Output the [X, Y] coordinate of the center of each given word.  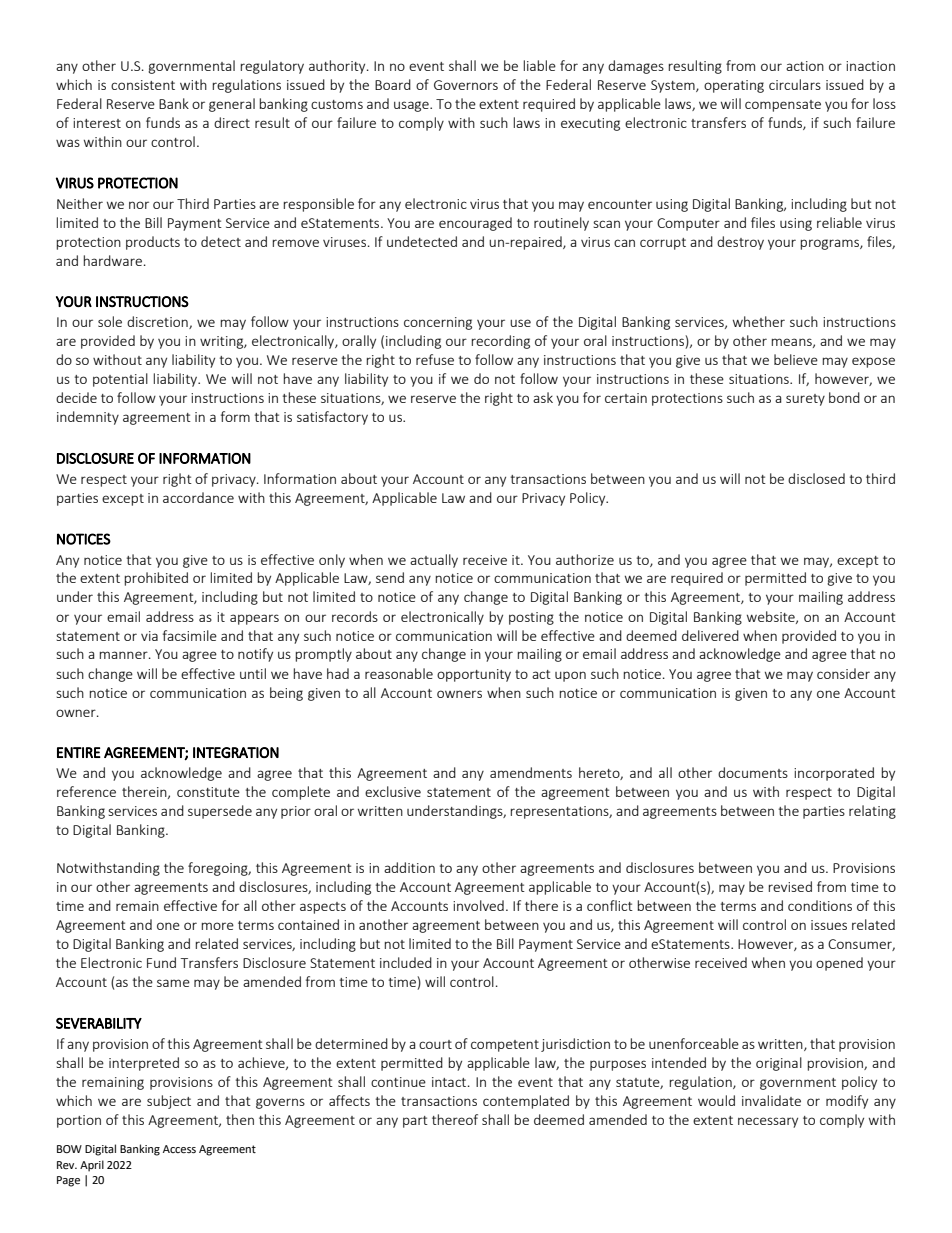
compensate [783, 106]
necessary [768, 1122]
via [149, 636]
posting [531, 618]
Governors [466, 85]
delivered [710, 635]
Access [179, 1149]
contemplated [526, 1102]
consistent [143, 85]
